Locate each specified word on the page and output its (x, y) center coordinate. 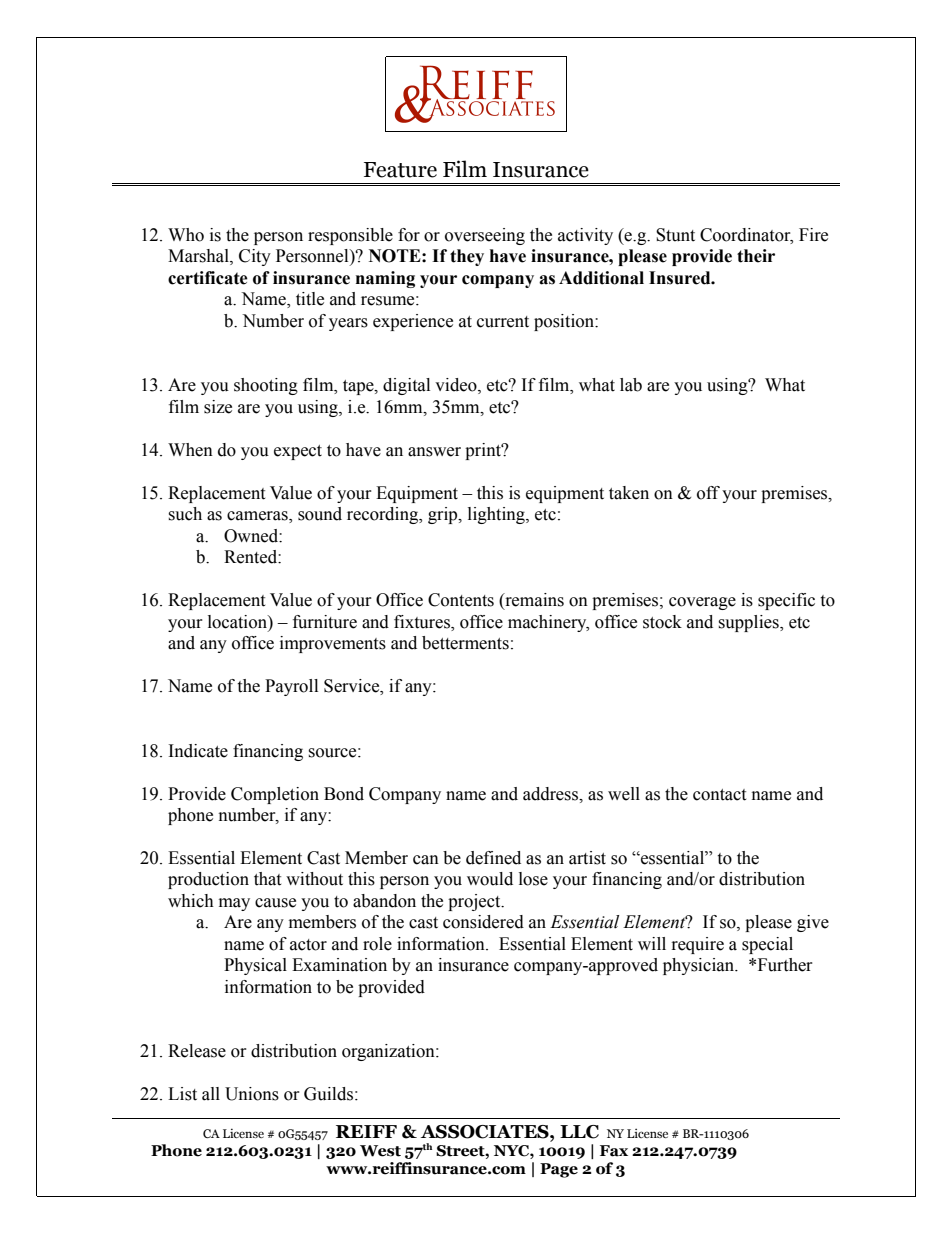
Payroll (291, 687)
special (767, 945)
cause (275, 903)
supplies (749, 623)
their (756, 256)
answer (434, 452)
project (475, 902)
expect (298, 452)
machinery (548, 623)
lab (631, 385)
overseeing (485, 236)
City (255, 257)
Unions (252, 1094)
